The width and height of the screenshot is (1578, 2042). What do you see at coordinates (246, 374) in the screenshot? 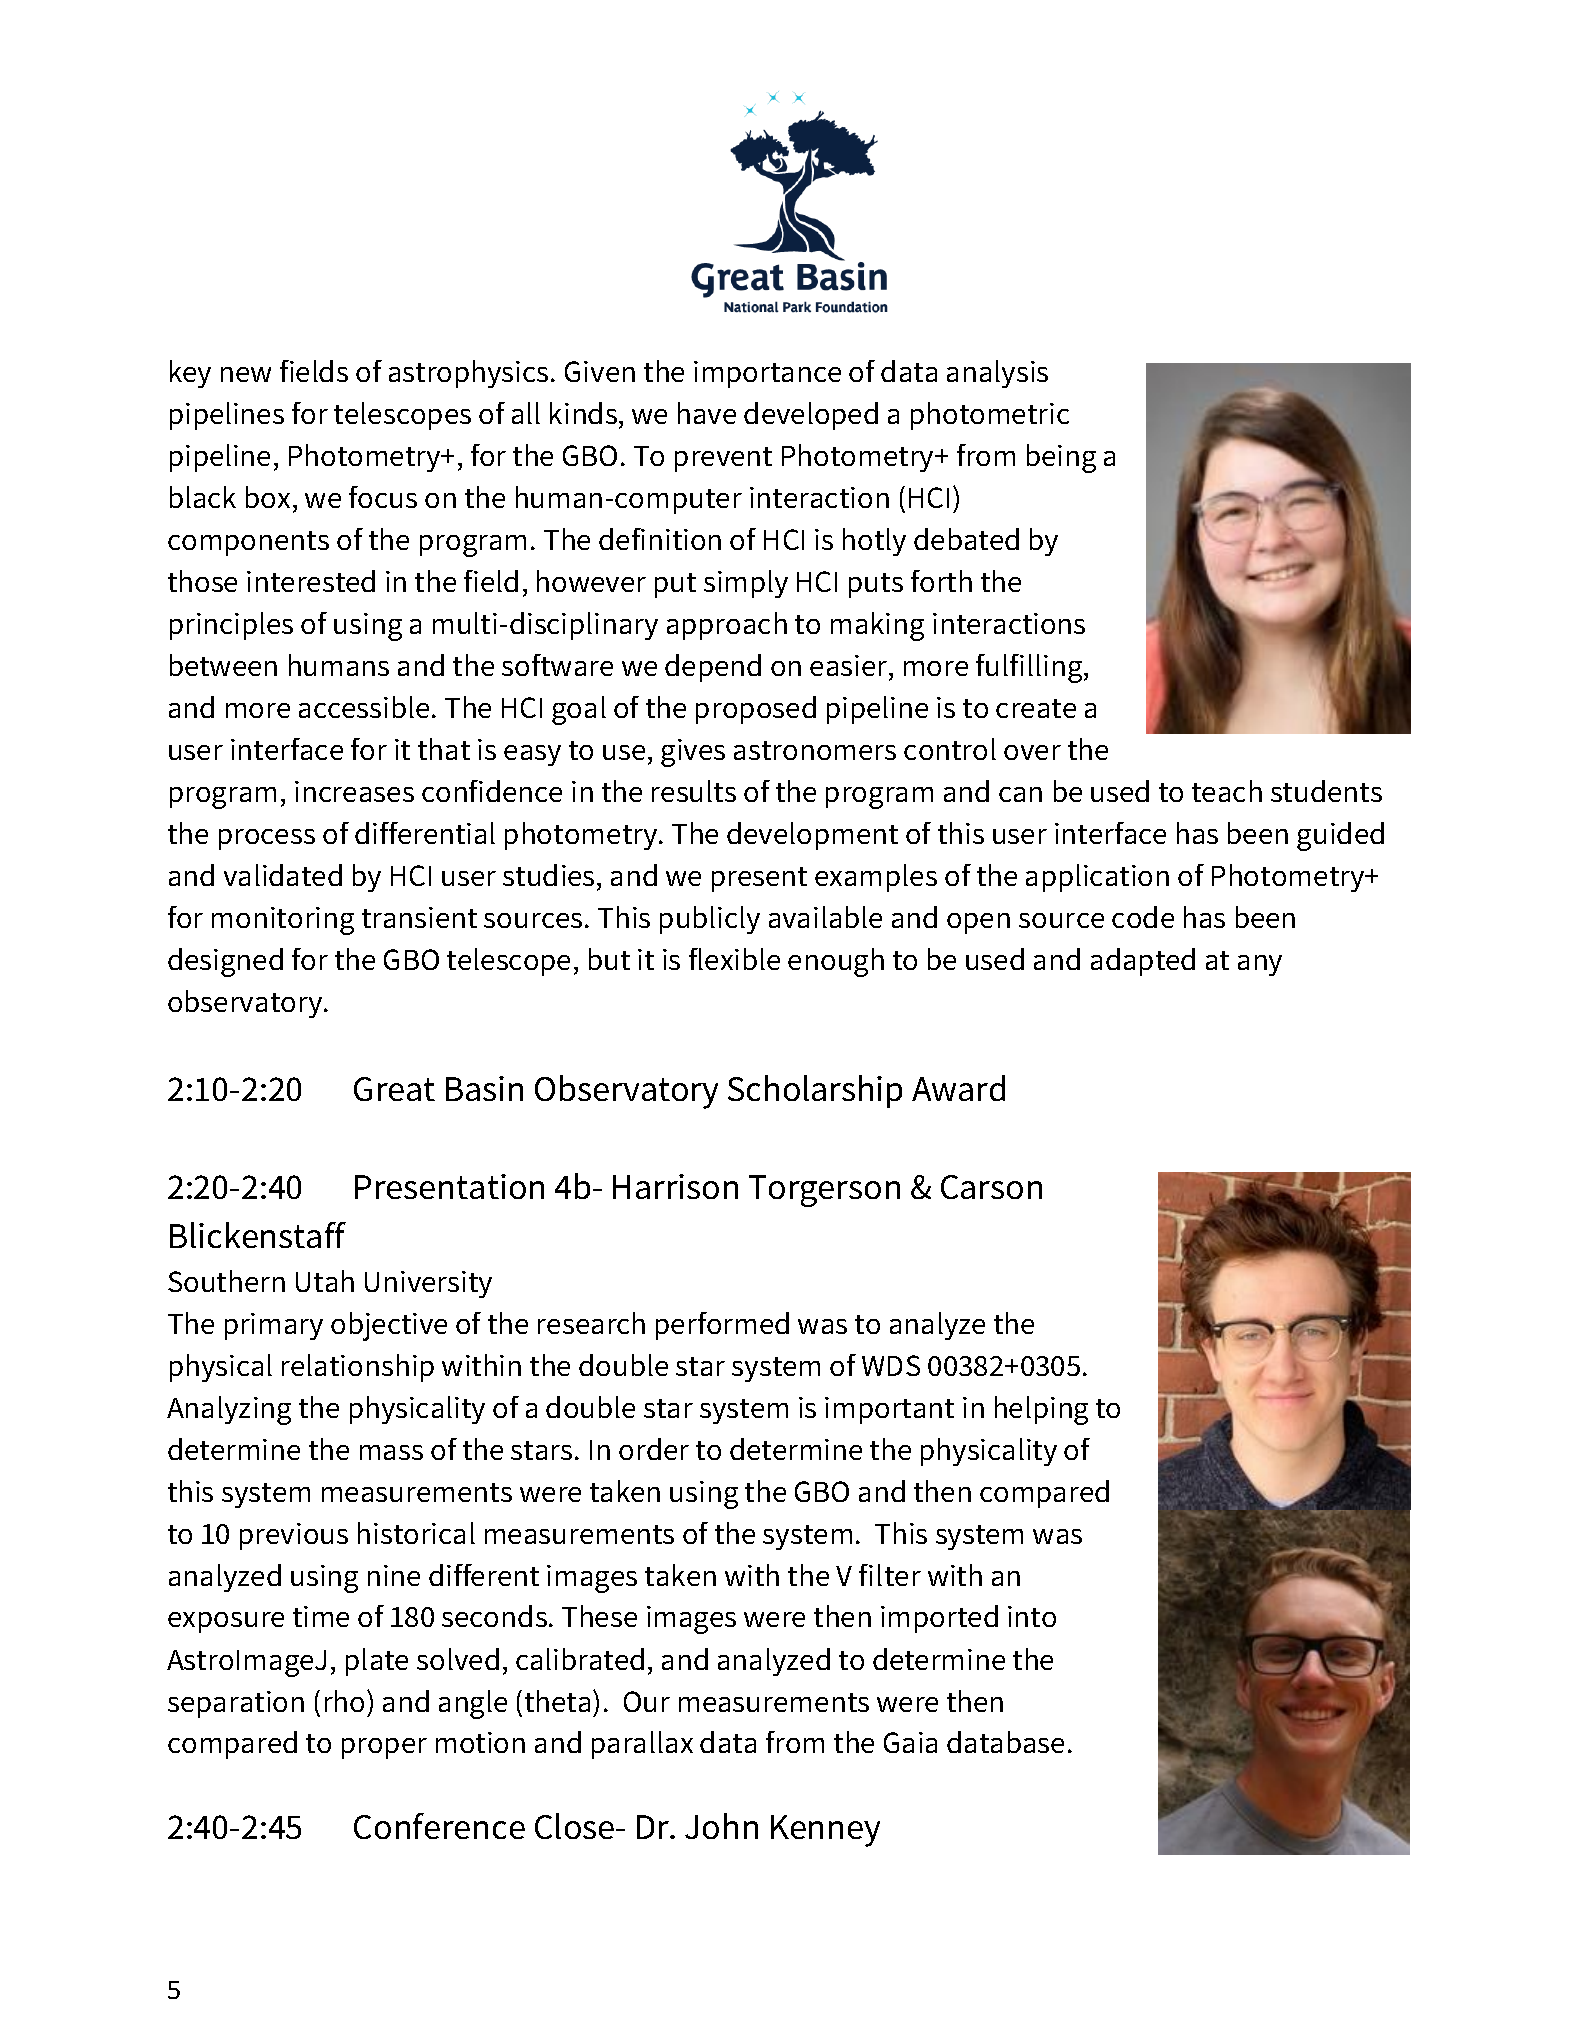
I see `new` at bounding box center [246, 374].
